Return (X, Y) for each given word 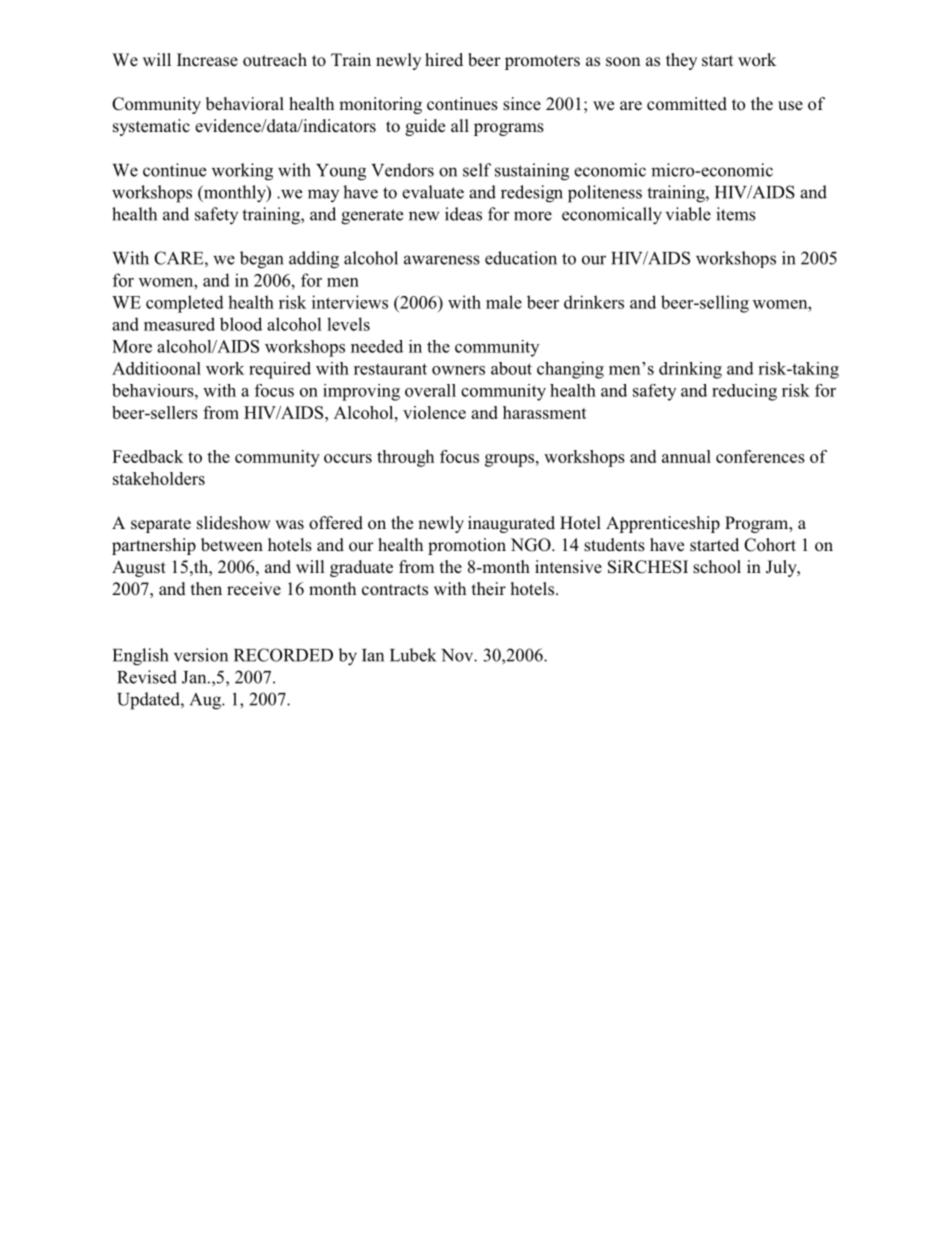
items (736, 214)
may (323, 195)
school (717, 567)
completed (185, 304)
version (201, 655)
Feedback (147, 456)
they (681, 61)
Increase (207, 60)
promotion (467, 546)
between (232, 545)
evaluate (433, 192)
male (504, 302)
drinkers (594, 302)
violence (434, 412)
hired (444, 59)
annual (686, 456)
